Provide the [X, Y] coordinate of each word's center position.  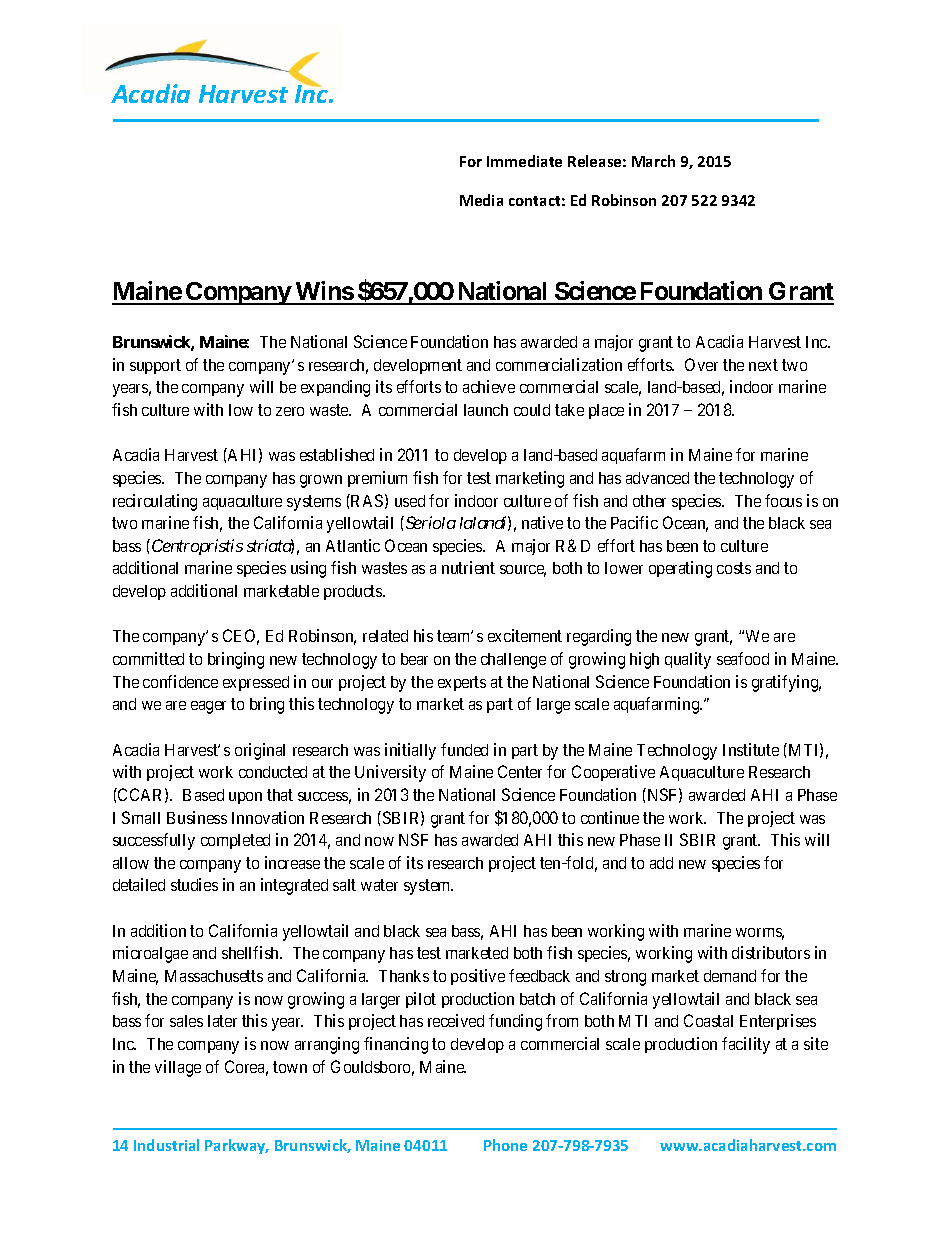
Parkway [236, 1146]
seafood [743, 658]
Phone [505, 1145]
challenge [513, 661]
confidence [180, 681]
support [155, 366]
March [653, 161]
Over [701, 364]
